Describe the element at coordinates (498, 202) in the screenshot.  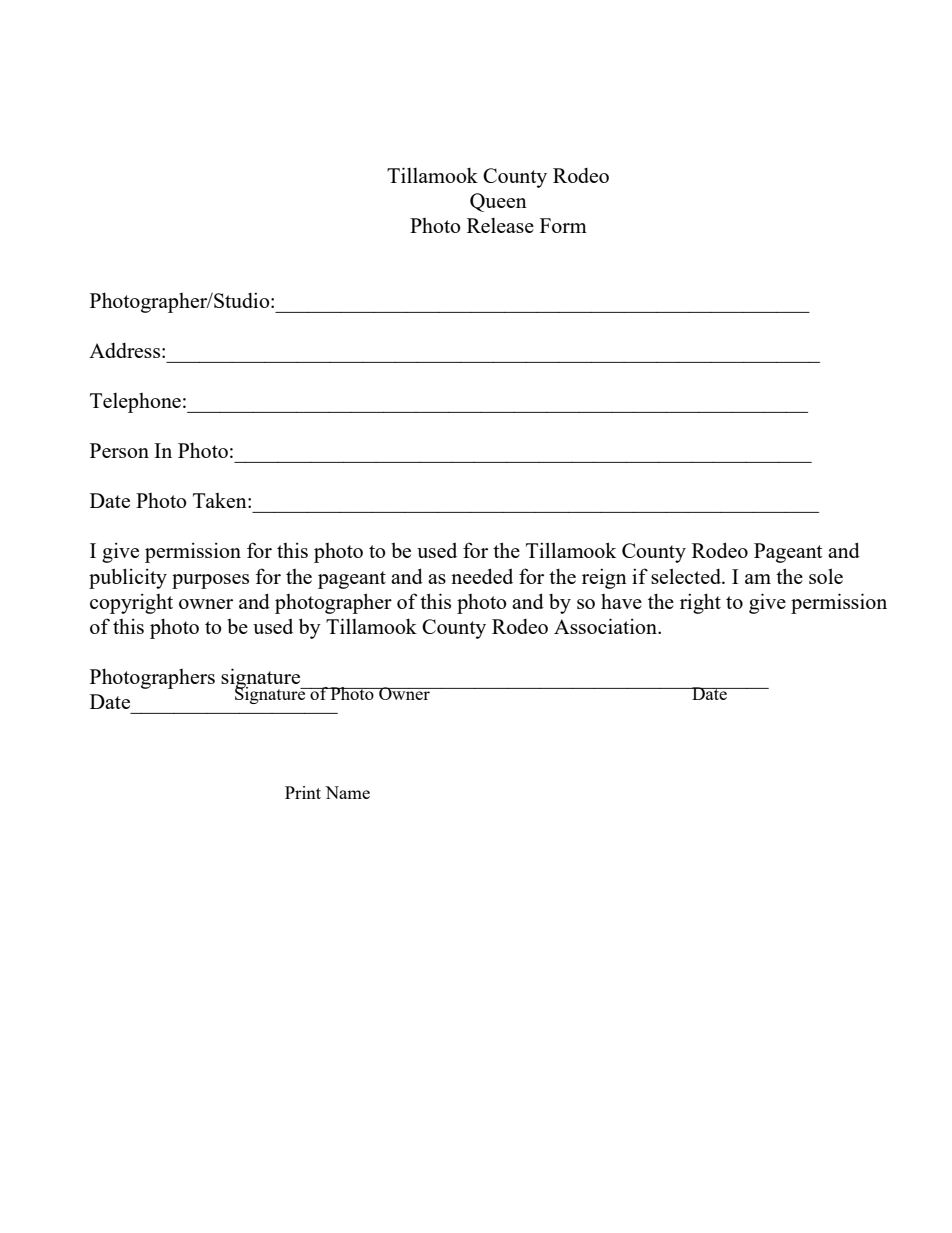
I see `Queen` at that location.
